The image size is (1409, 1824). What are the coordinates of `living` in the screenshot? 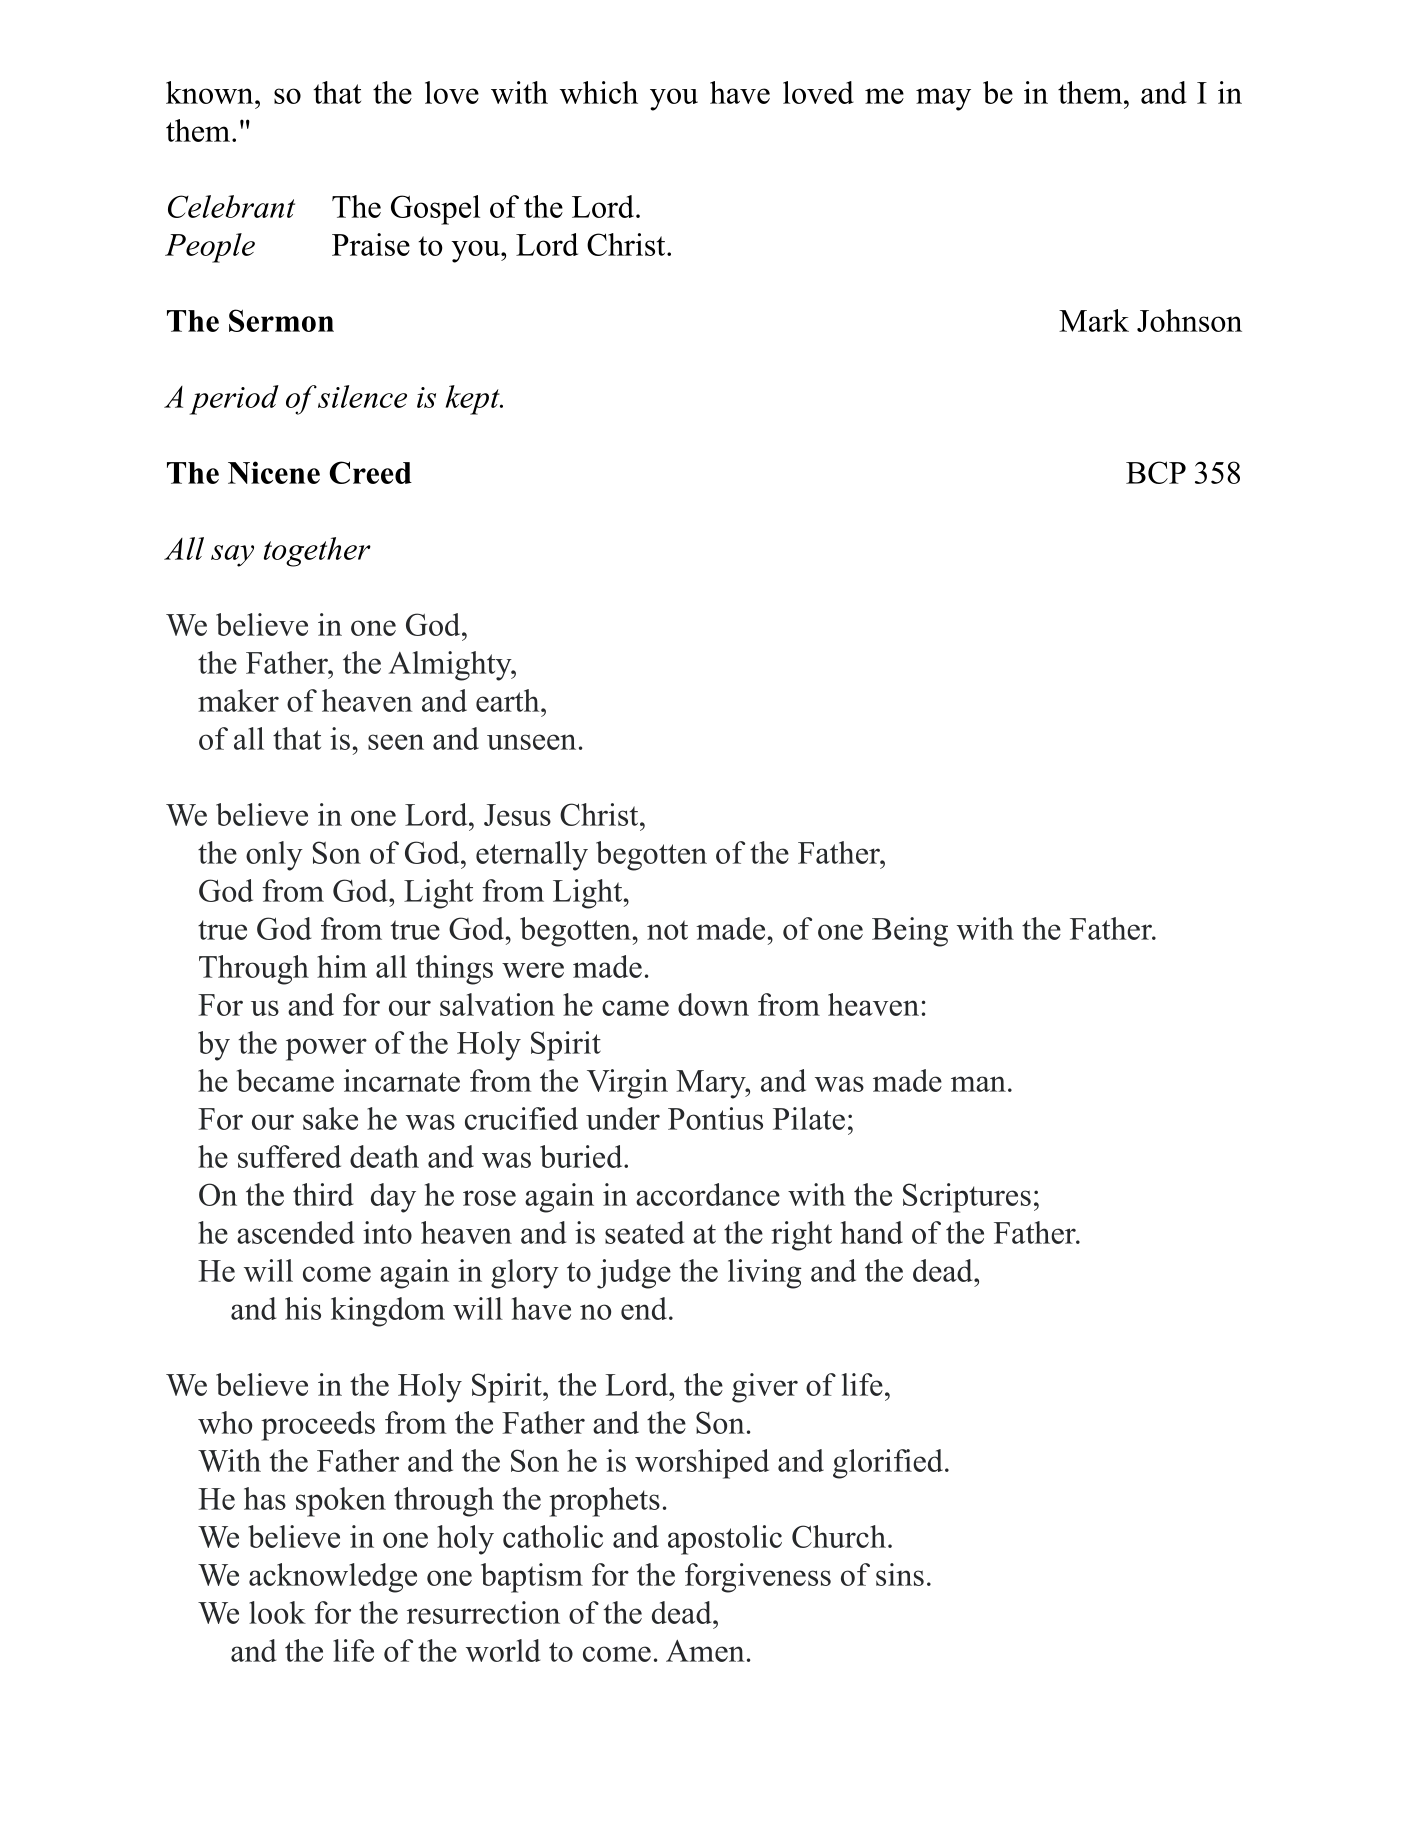 It's located at (765, 1274).
